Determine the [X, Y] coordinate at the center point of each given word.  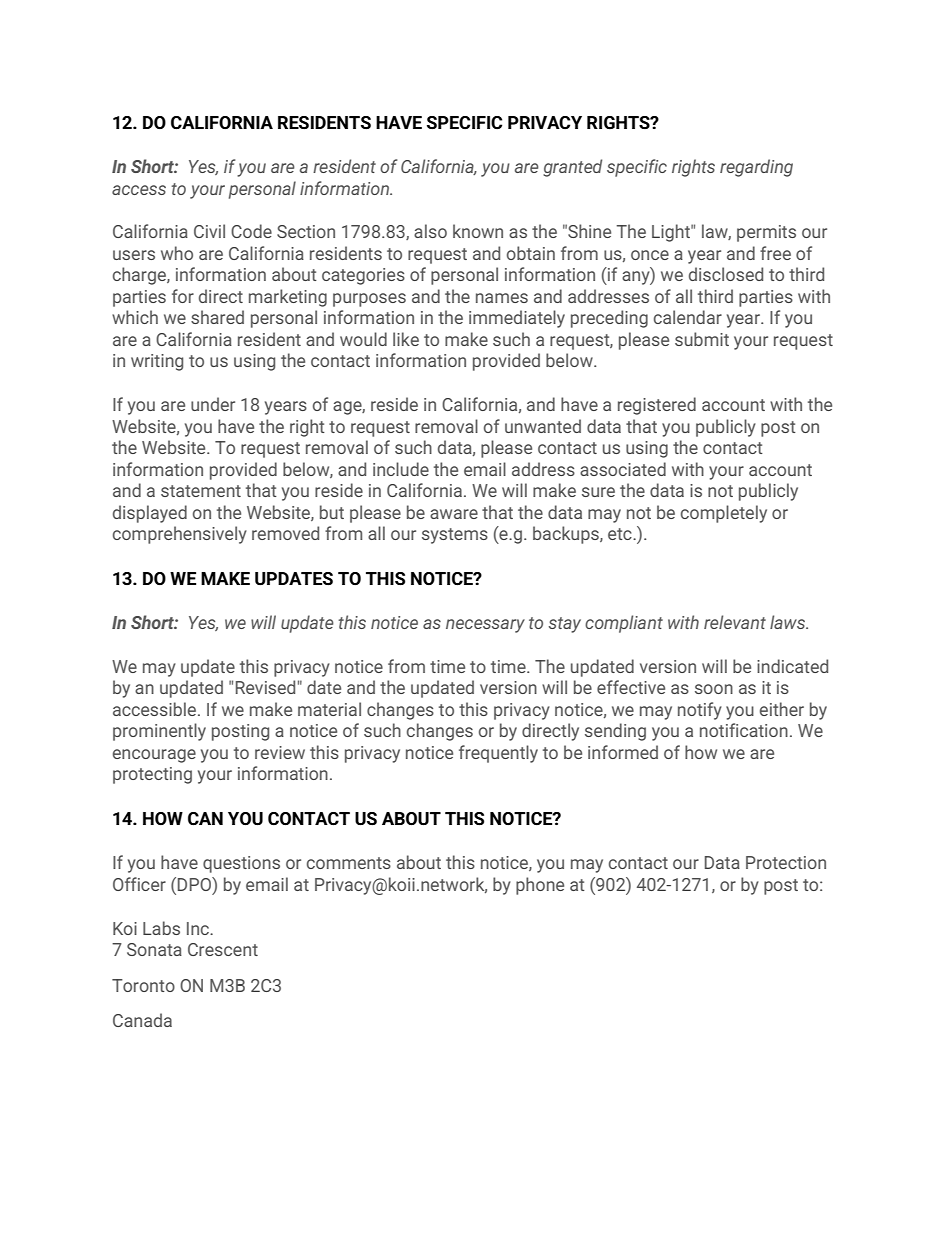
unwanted [543, 426]
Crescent [223, 949]
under [213, 404]
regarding [756, 168]
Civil [209, 231]
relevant [735, 622]
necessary [485, 626]
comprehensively [180, 535]
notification [744, 730]
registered [657, 406]
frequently [498, 754]
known [478, 231]
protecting [152, 775]
